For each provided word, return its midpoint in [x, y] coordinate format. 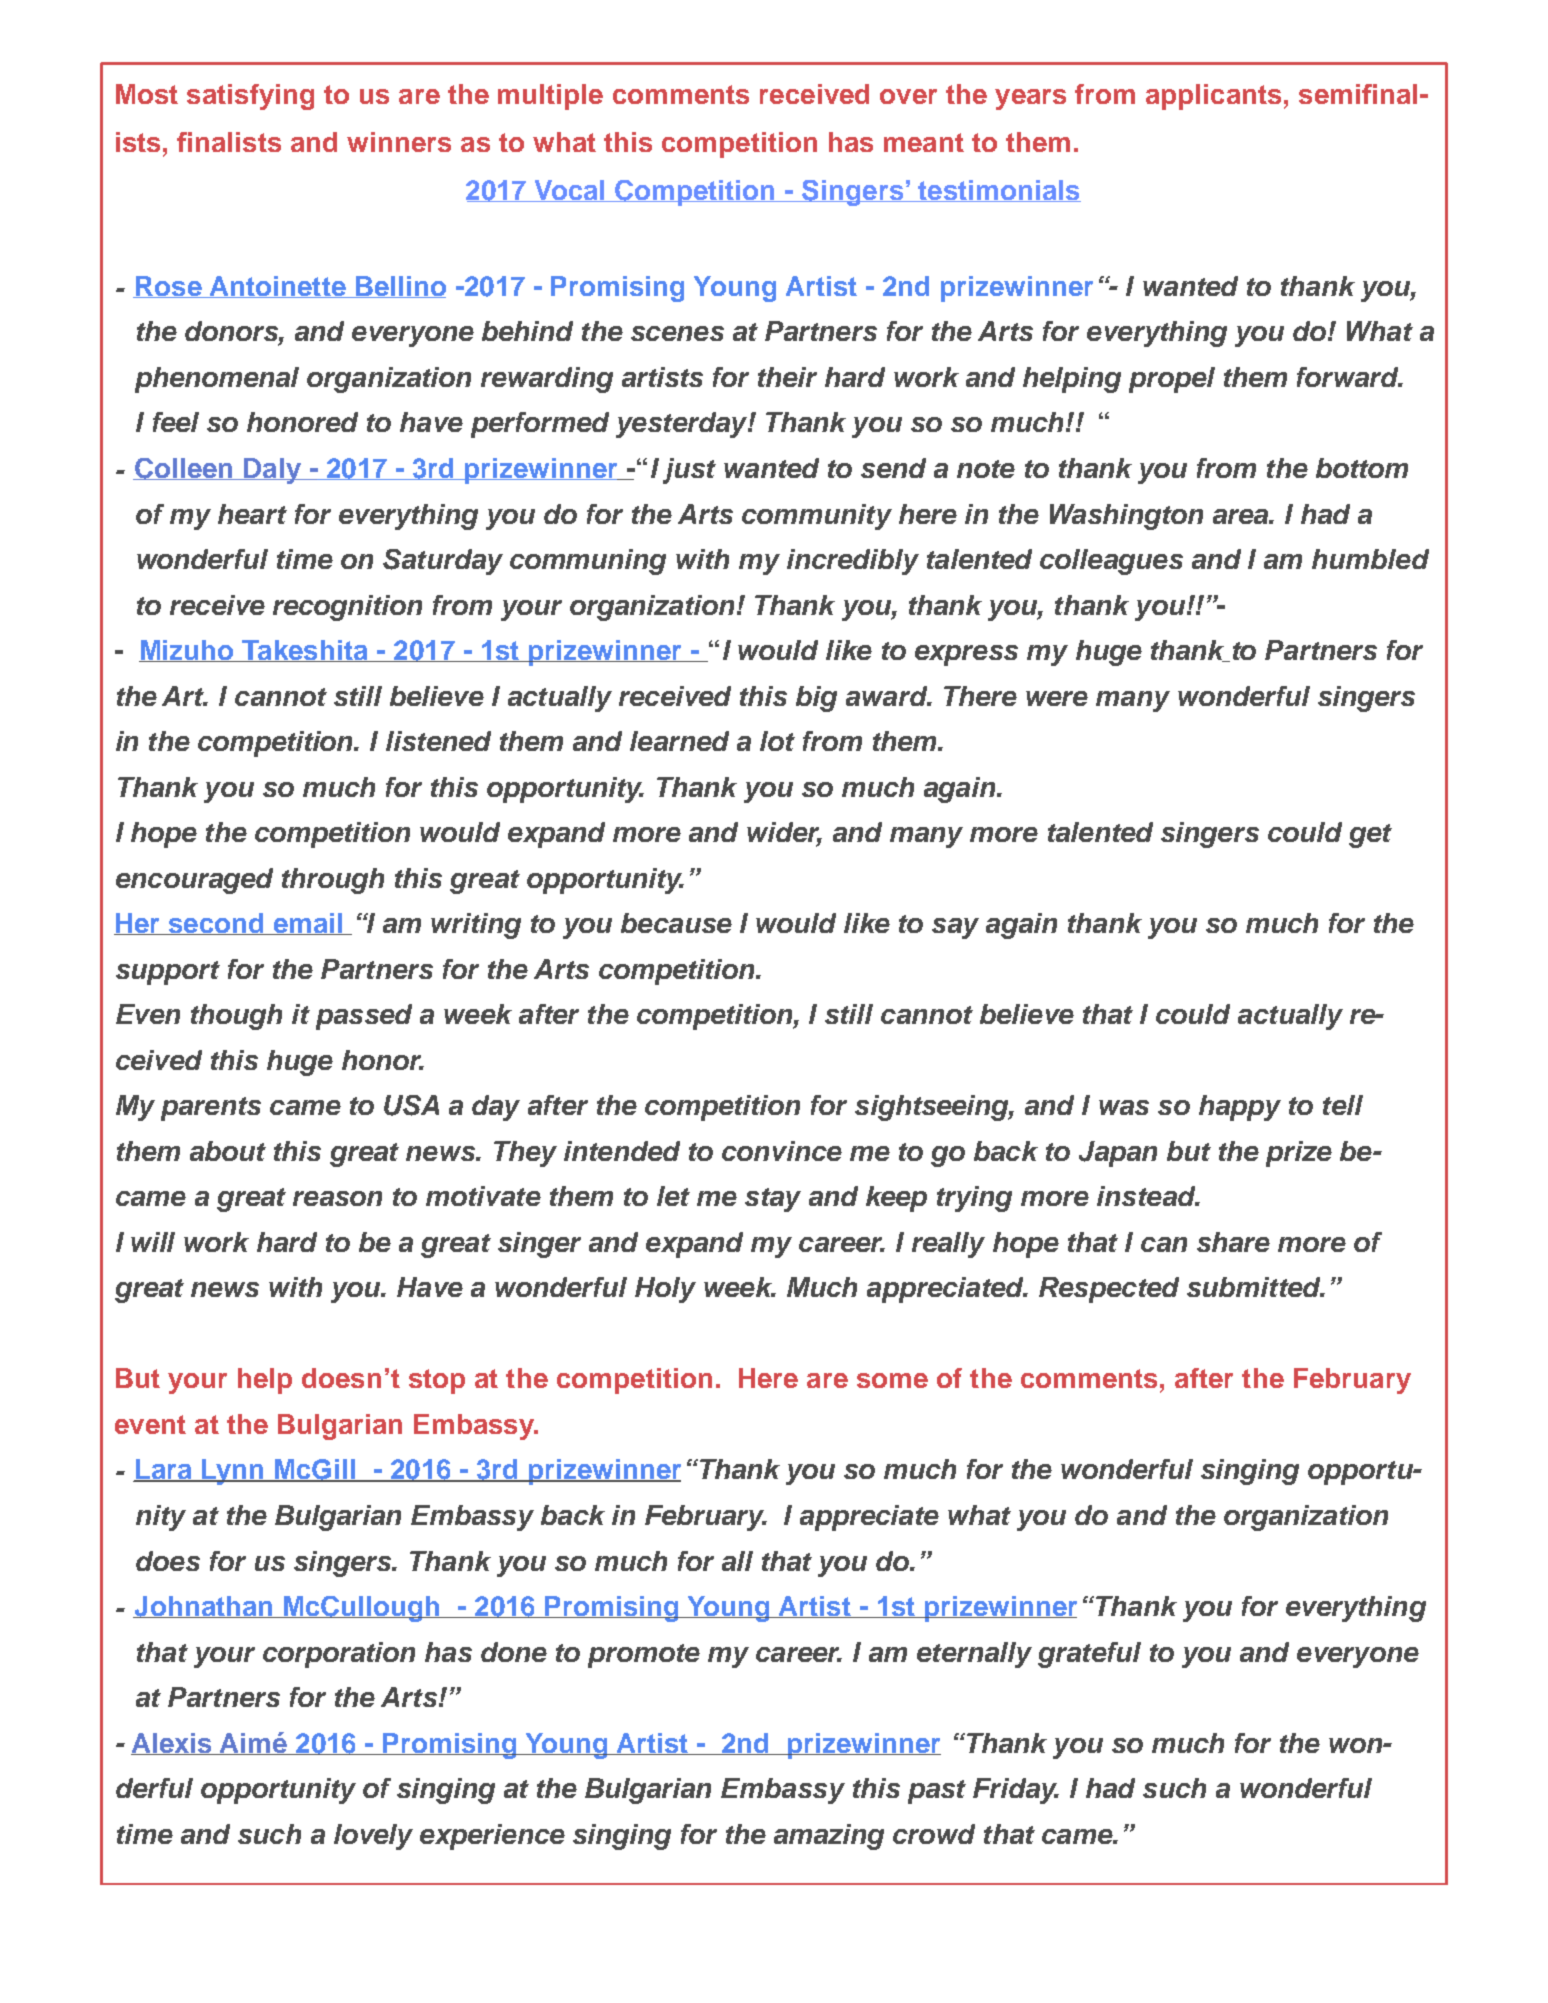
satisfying [250, 97]
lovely [373, 1837]
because [676, 923]
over [908, 96]
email [308, 924]
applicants [1213, 97]
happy [1240, 1108]
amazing [829, 1837]
